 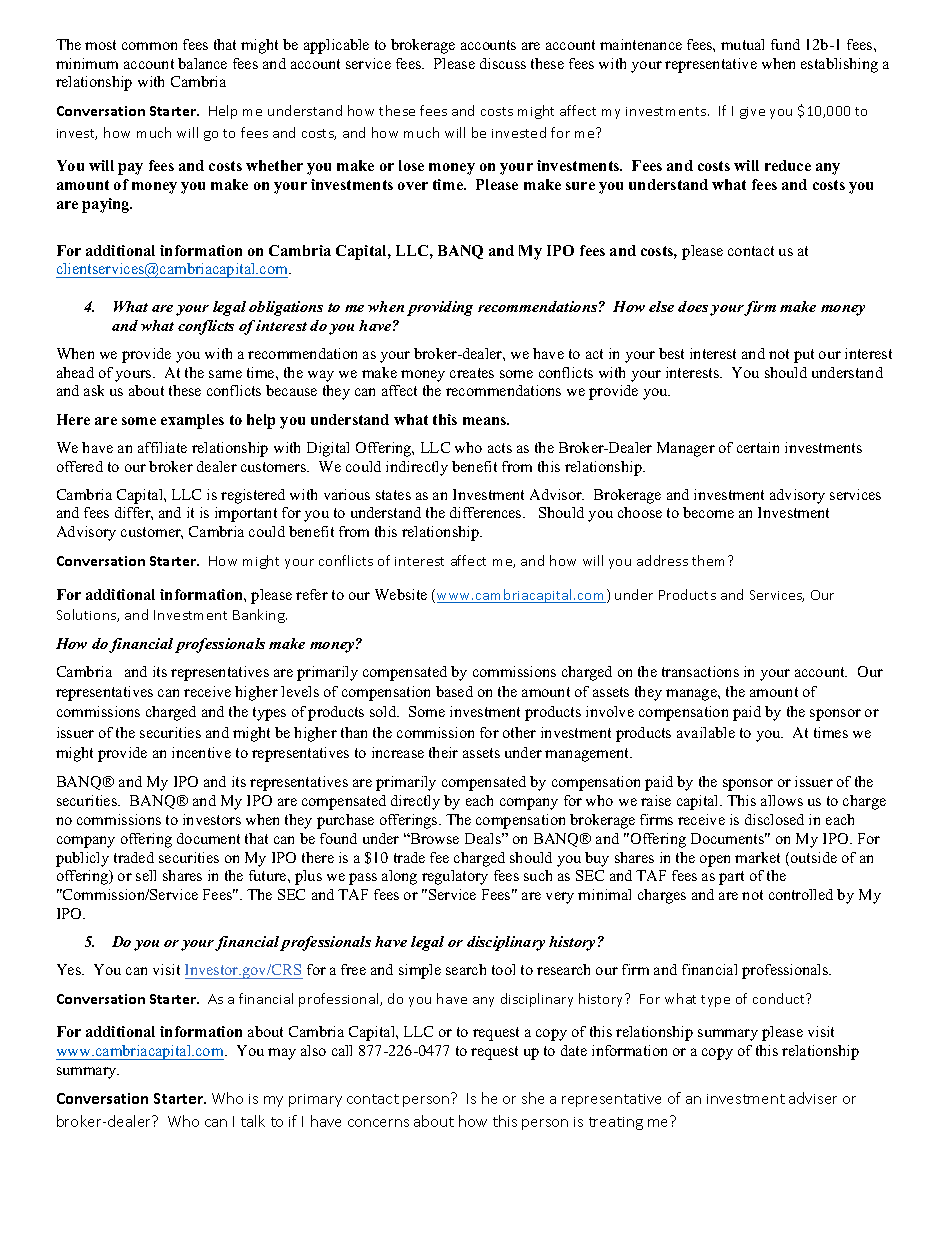 What do you see at coordinates (710, 560) in the page?
I see `them` at bounding box center [710, 560].
